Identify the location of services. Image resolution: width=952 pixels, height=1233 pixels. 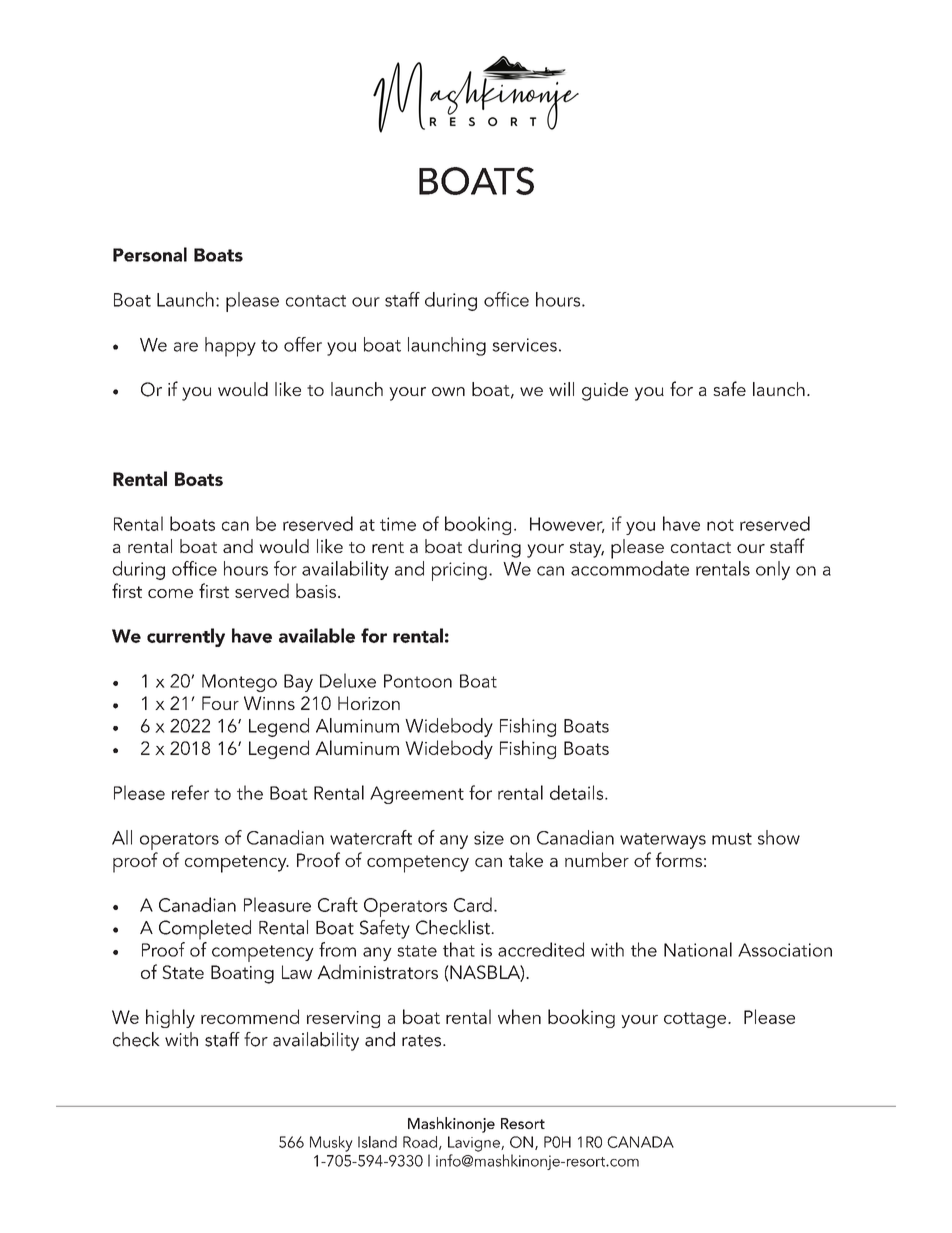
(524, 345).
